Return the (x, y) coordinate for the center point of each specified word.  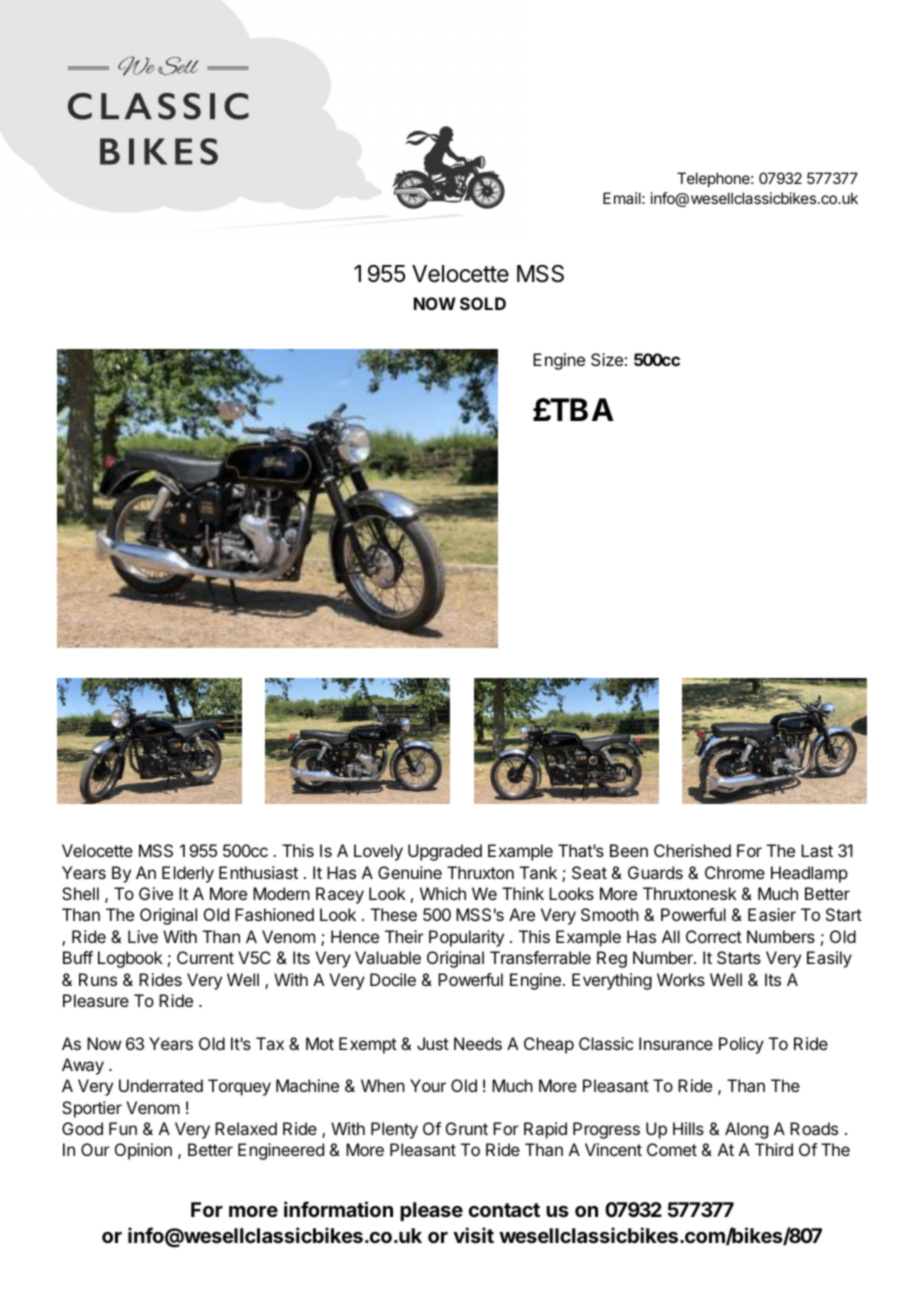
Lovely (378, 852)
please (431, 1211)
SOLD (483, 303)
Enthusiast (258, 872)
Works (681, 979)
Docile (393, 979)
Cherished (692, 850)
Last (817, 850)
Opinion (143, 1151)
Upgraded (445, 852)
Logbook (130, 959)
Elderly (188, 874)
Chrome (735, 872)
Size (607, 359)
